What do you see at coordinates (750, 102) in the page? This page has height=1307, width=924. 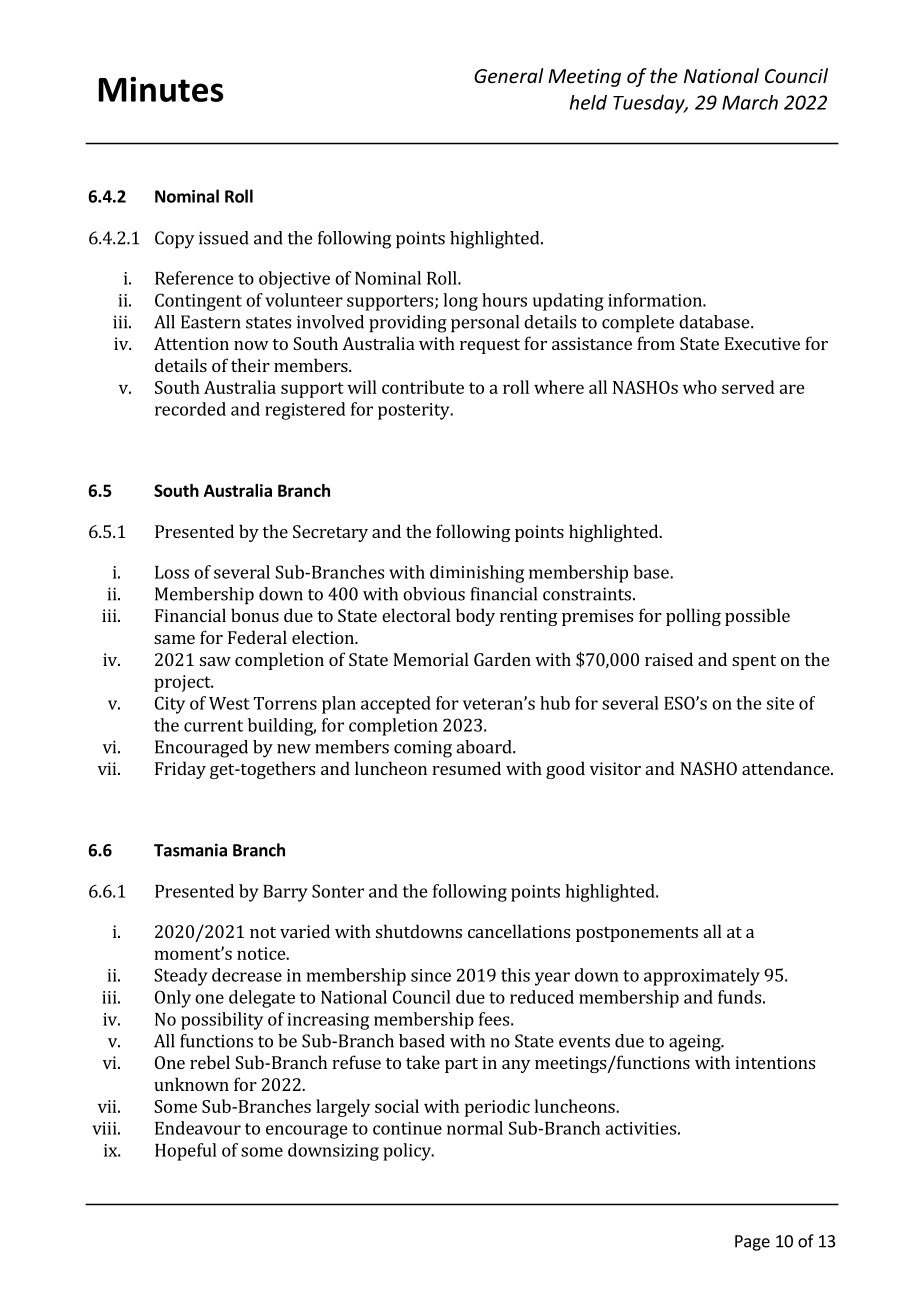 I see `March` at bounding box center [750, 102].
